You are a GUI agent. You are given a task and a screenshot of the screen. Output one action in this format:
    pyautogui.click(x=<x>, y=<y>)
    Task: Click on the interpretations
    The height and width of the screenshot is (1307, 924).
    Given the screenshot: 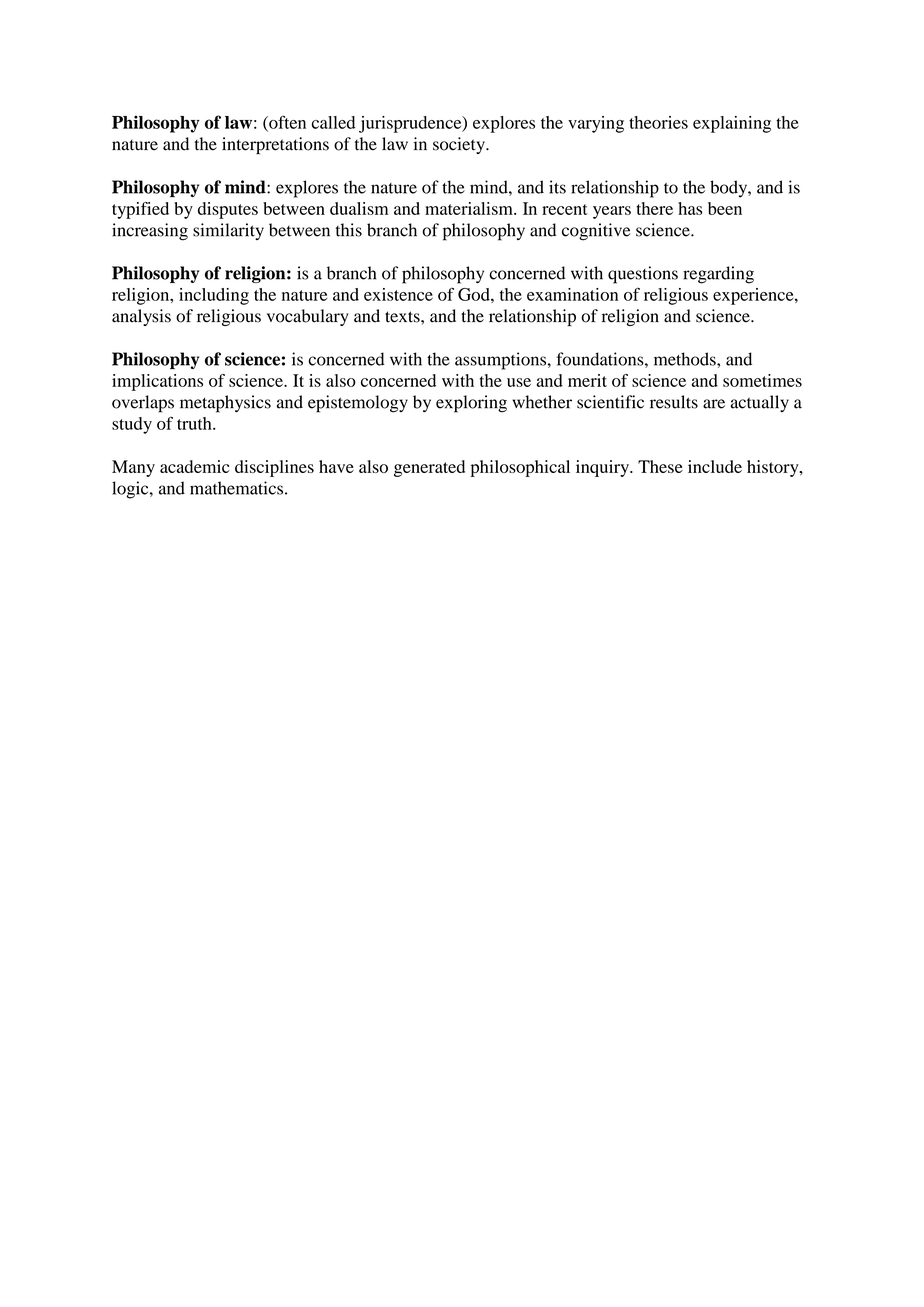 What is the action you would take?
    pyautogui.click(x=275, y=145)
